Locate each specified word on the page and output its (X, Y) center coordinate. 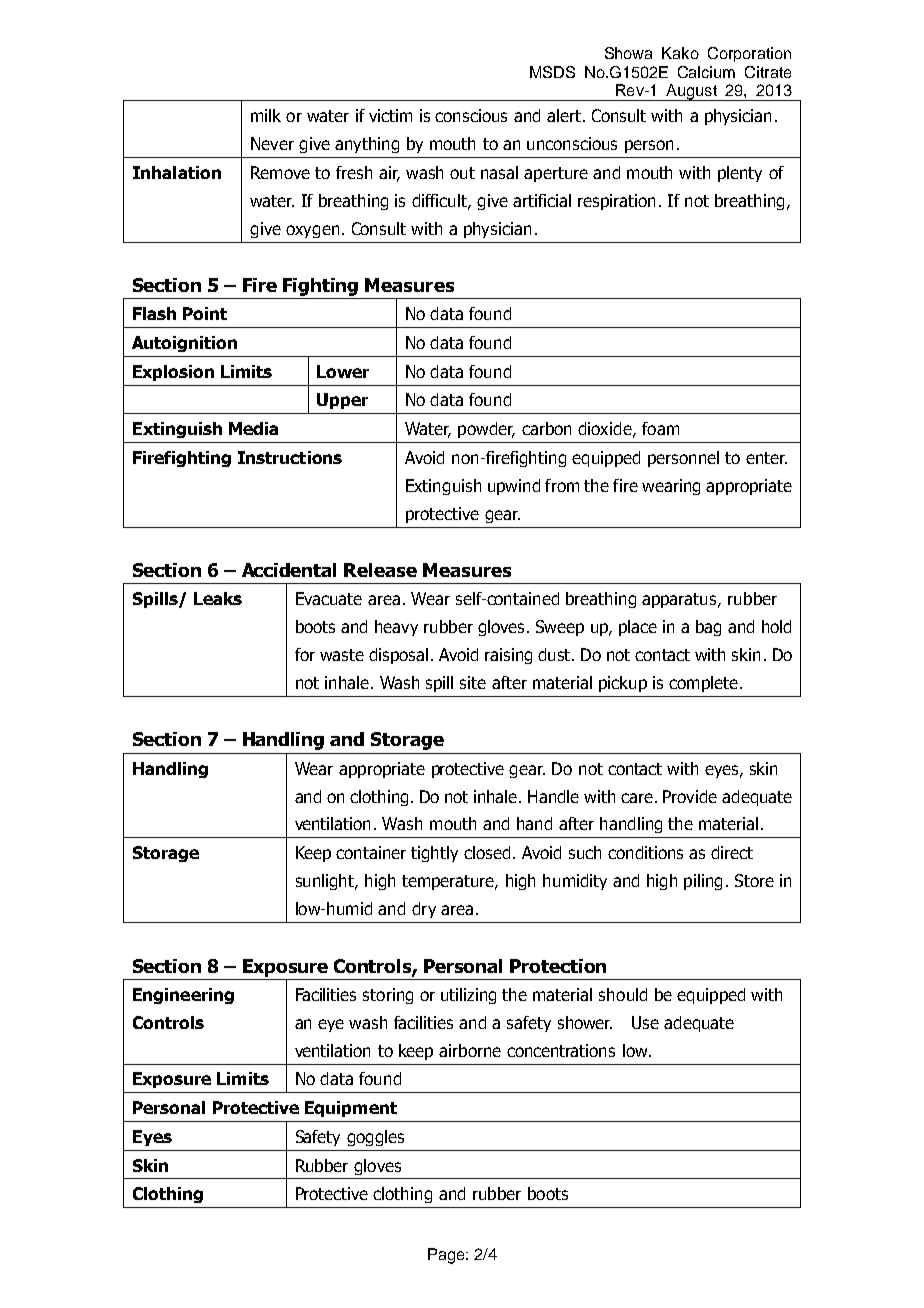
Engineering (183, 996)
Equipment (351, 1109)
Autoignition (184, 344)
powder (486, 430)
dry (424, 910)
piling (703, 882)
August (691, 92)
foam (660, 428)
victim (390, 115)
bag (708, 628)
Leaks (218, 598)
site (473, 682)
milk (266, 115)
